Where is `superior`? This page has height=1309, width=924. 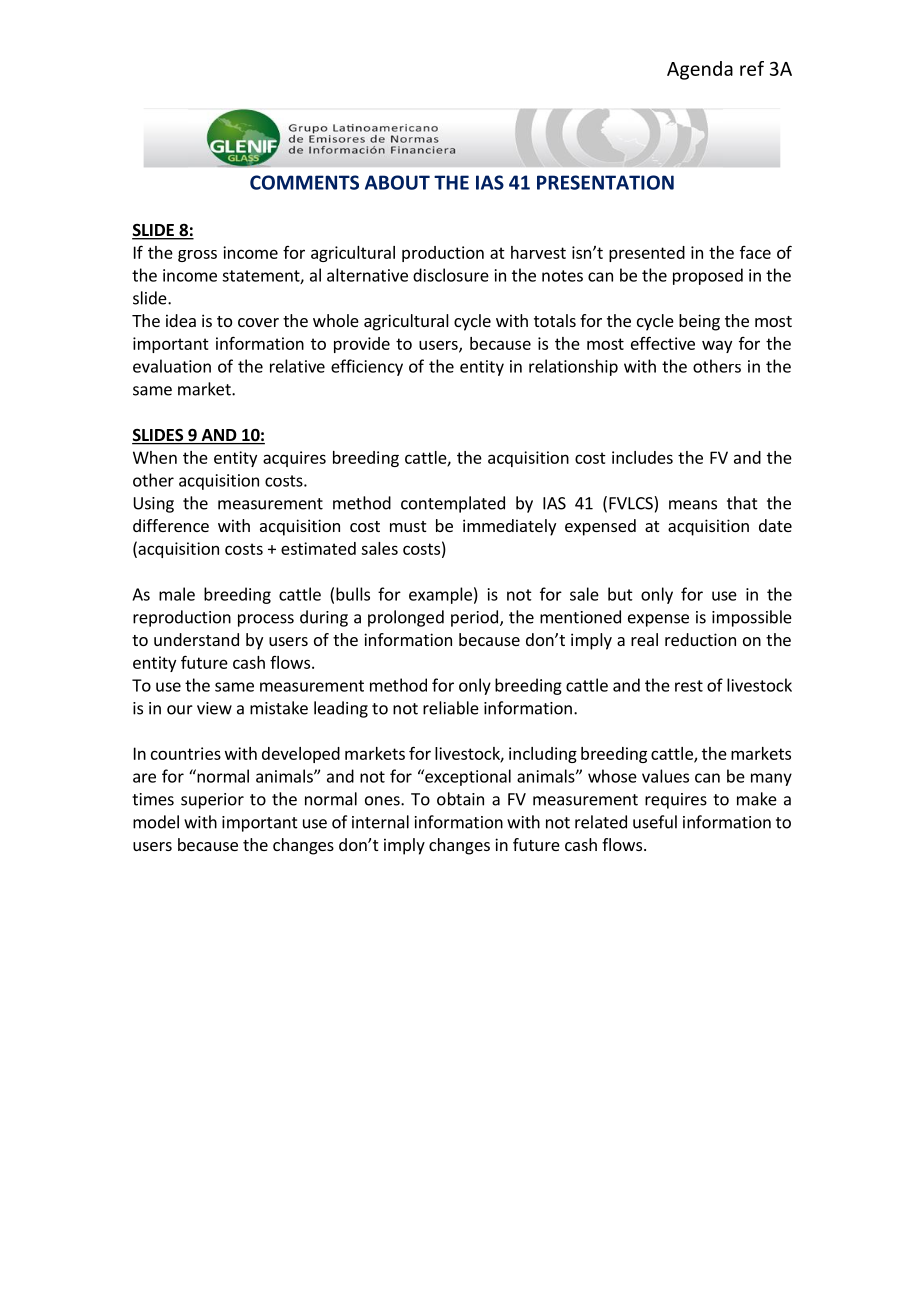
superior is located at coordinates (212, 801).
